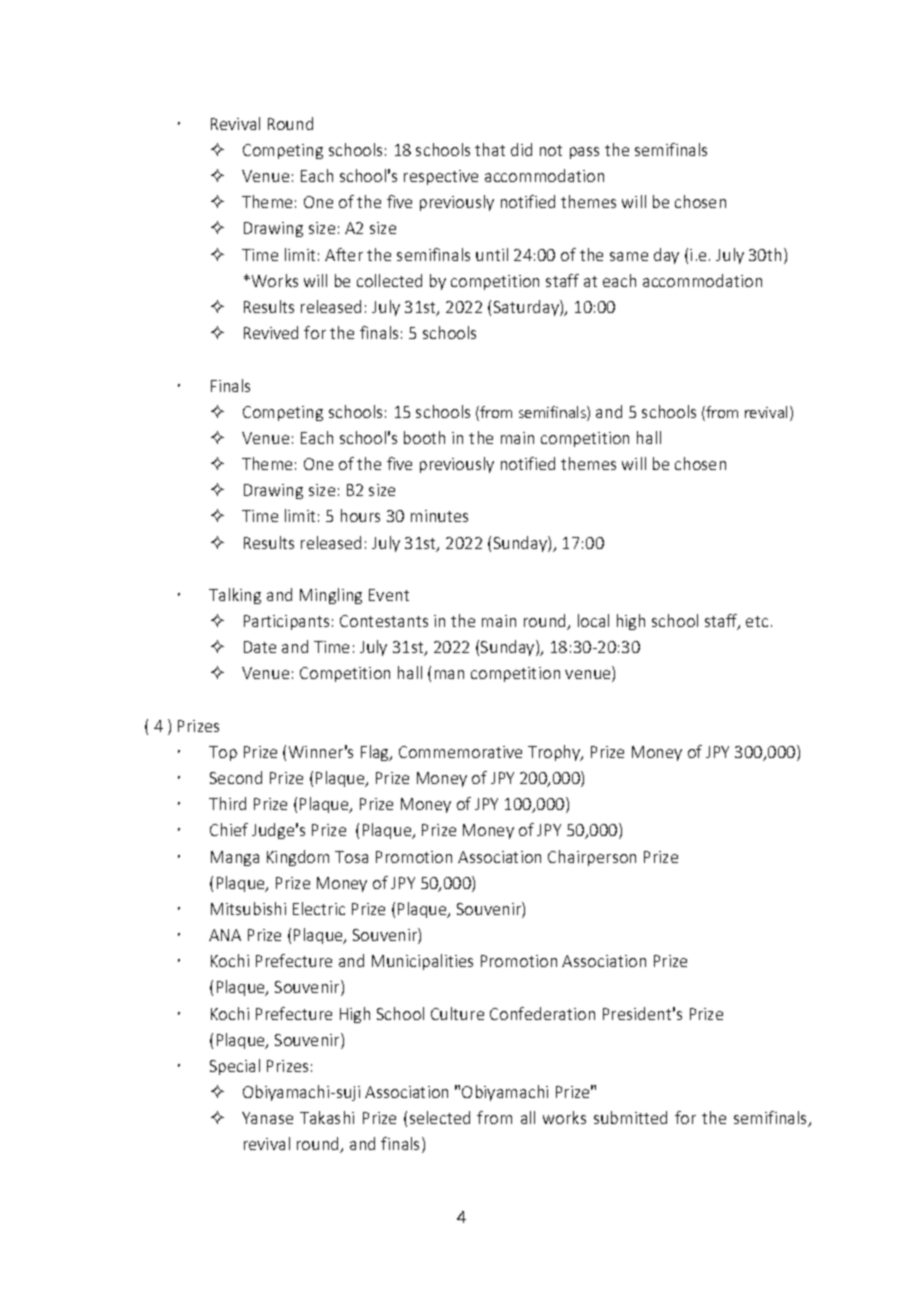 The height and width of the screenshot is (1308, 924). I want to click on Manga, so click(235, 858).
